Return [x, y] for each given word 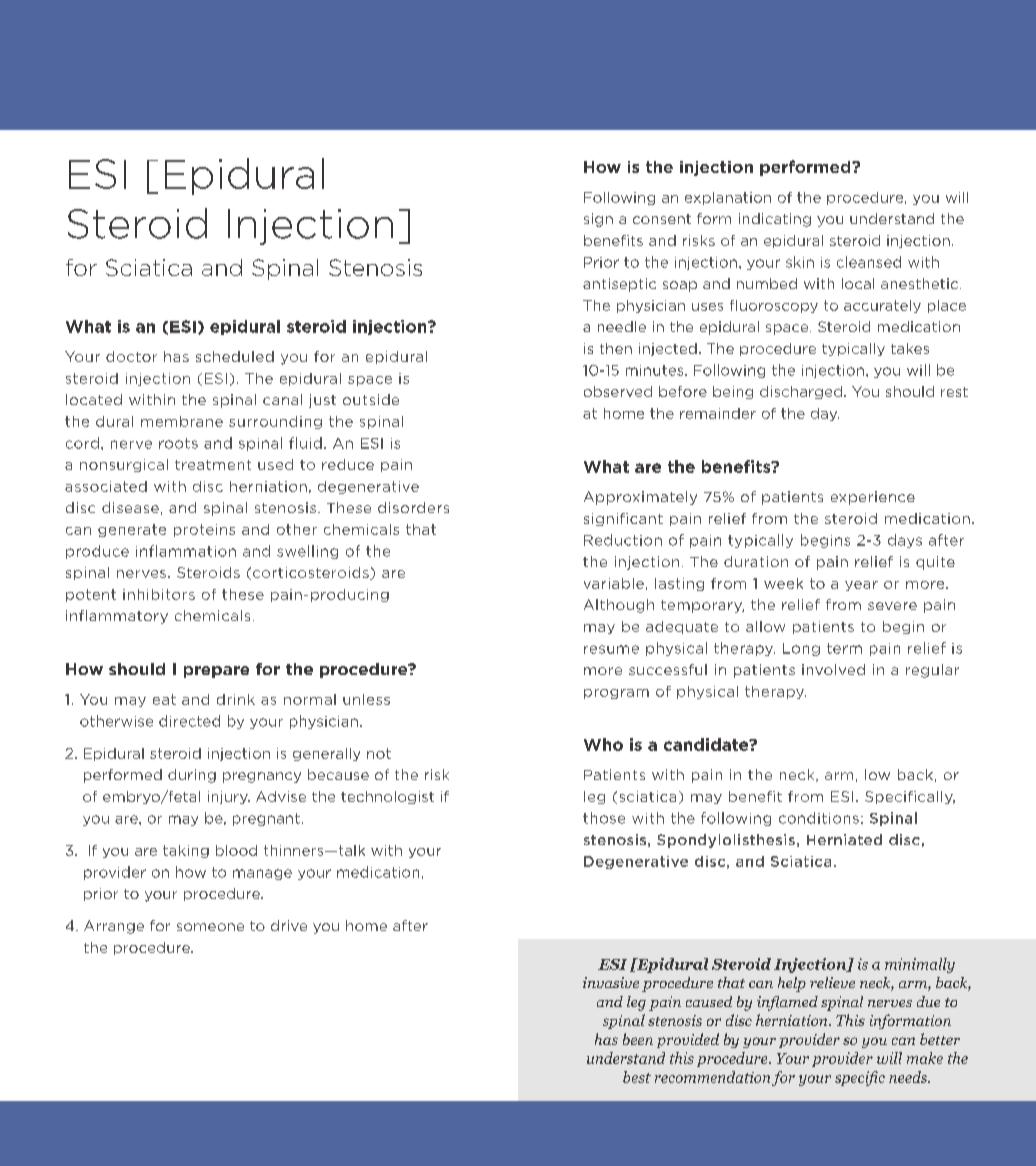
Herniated [844, 839]
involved [833, 669]
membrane [182, 421]
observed [618, 391]
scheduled [235, 356]
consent [662, 219]
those [604, 818]
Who [603, 744]
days [905, 541]
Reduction [623, 540]
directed [189, 721]
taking [186, 851]
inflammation [186, 551]
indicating [775, 220]
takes [910, 348]
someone [210, 927]
